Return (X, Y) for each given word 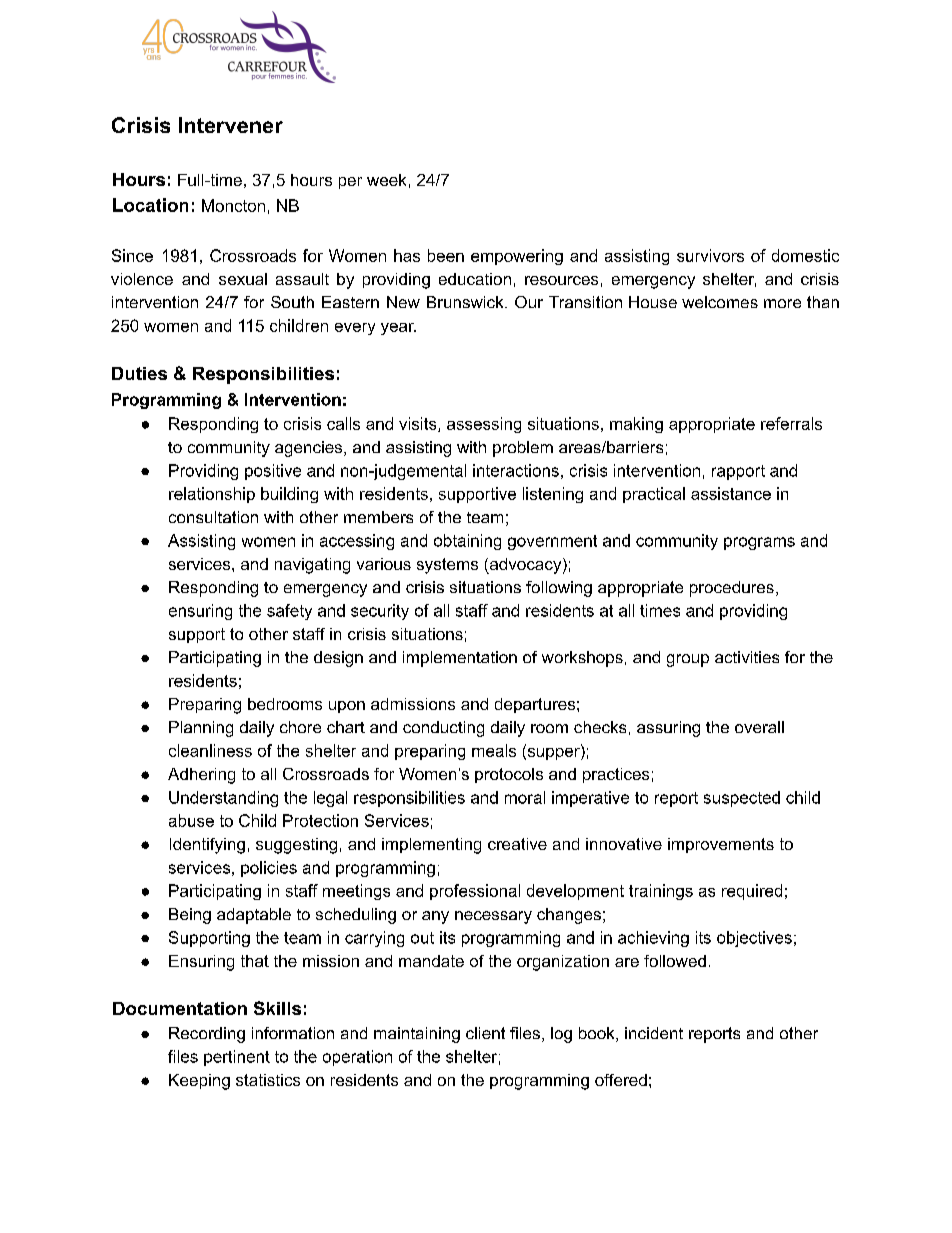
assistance (731, 493)
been (446, 255)
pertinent (237, 1058)
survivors (710, 255)
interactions (516, 470)
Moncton (233, 205)
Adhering (201, 776)
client (485, 1033)
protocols (509, 775)
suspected (742, 799)
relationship (212, 495)
